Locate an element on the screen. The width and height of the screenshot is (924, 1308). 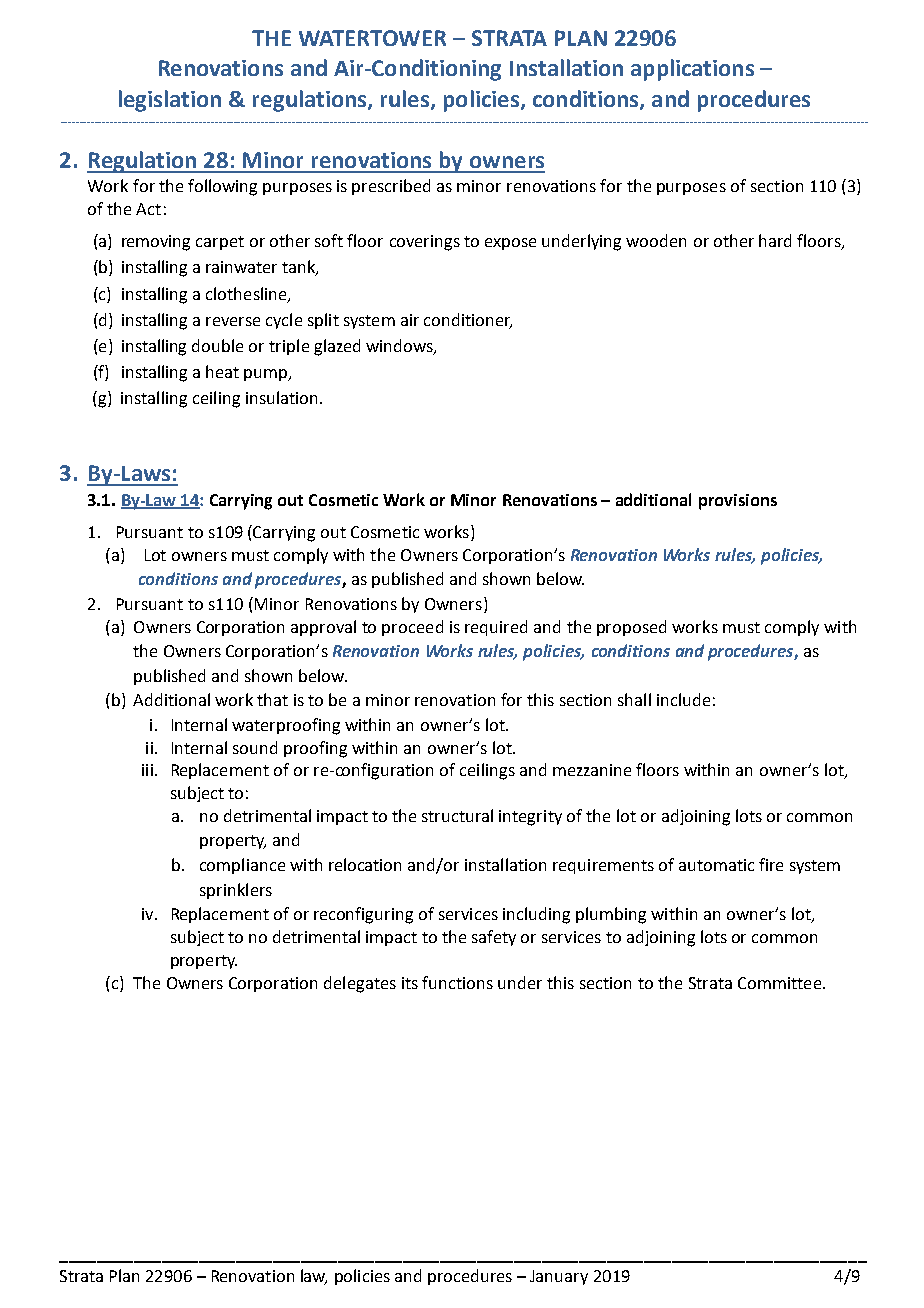
delegates is located at coordinates (360, 984).
